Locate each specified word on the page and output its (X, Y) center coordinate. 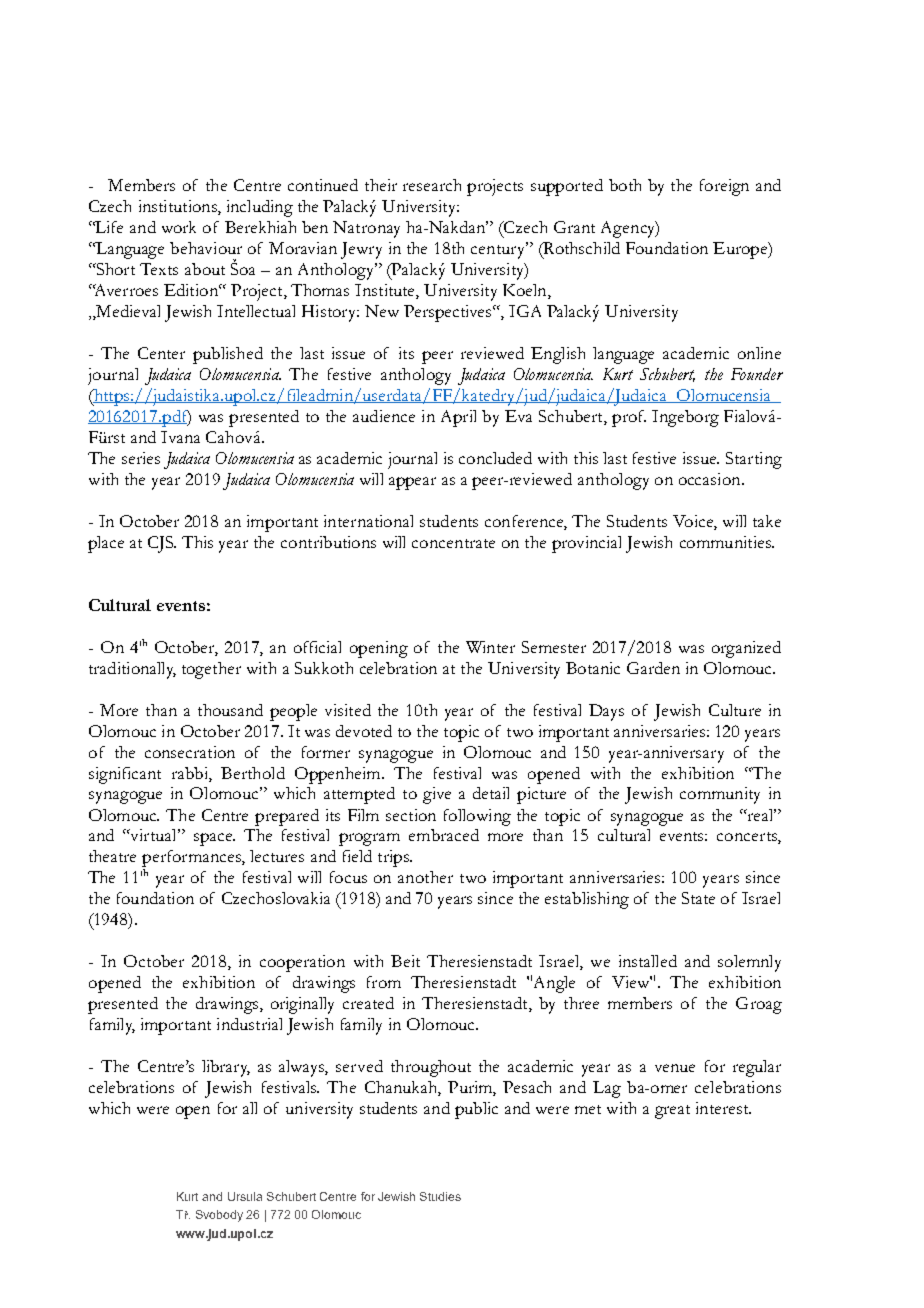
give (437, 795)
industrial (249, 1024)
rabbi (191, 773)
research (432, 185)
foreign (724, 187)
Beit (405, 961)
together (211, 670)
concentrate (453, 543)
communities (726, 542)
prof (629, 418)
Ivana (180, 437)
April (458, 418)
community (720, 795)
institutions (179, 207)
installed (648, 961)
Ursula (245, 1196)
